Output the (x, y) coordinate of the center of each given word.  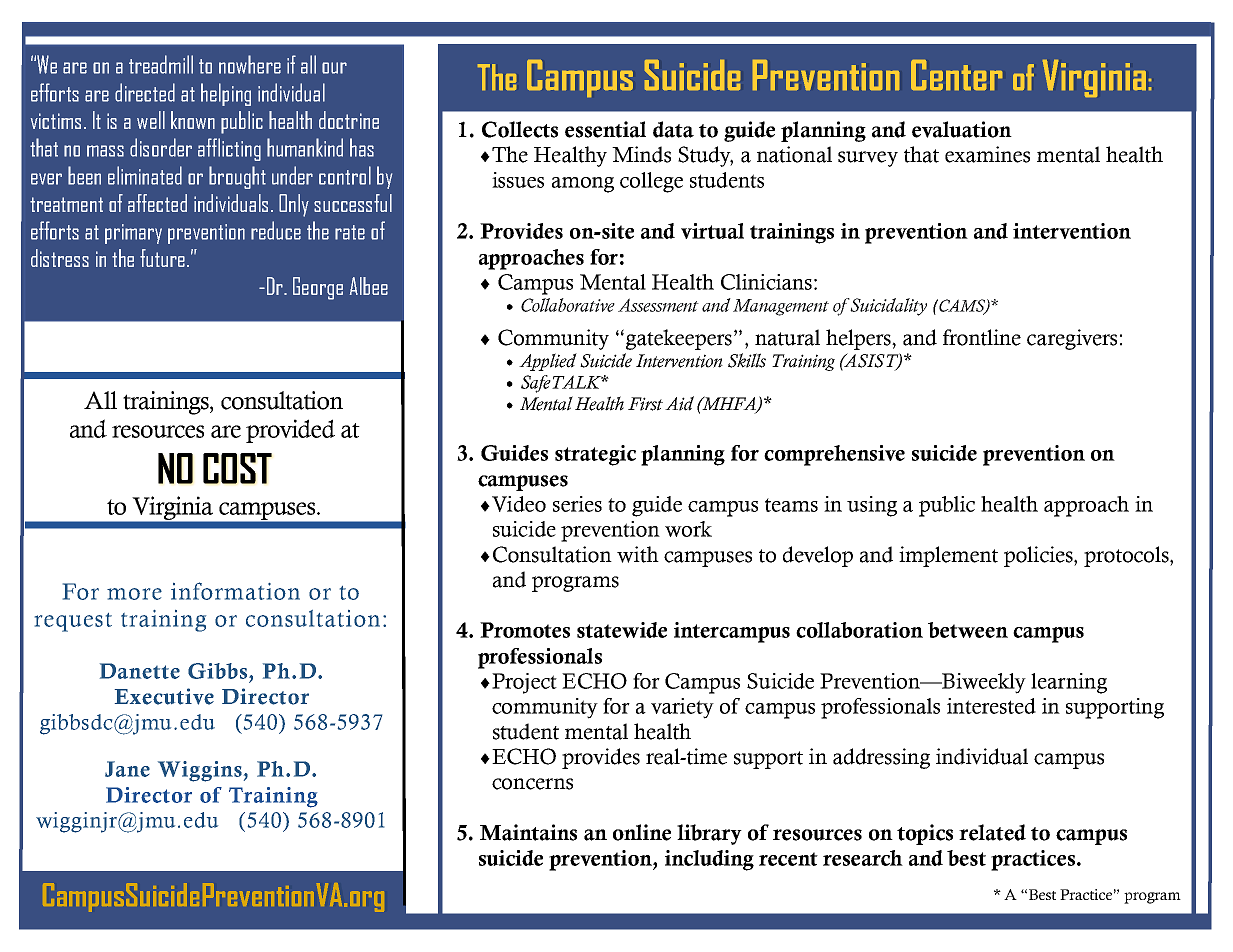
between (968, 630)
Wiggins (200, 771)
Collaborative (568, 305)
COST (237, 468)
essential (605, 129)
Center (956, 75)
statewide (622, 630)
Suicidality (887, 307)
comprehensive (834, 455)
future (162, 258)
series (577, 504)
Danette (140, 671)
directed (145, 92)
